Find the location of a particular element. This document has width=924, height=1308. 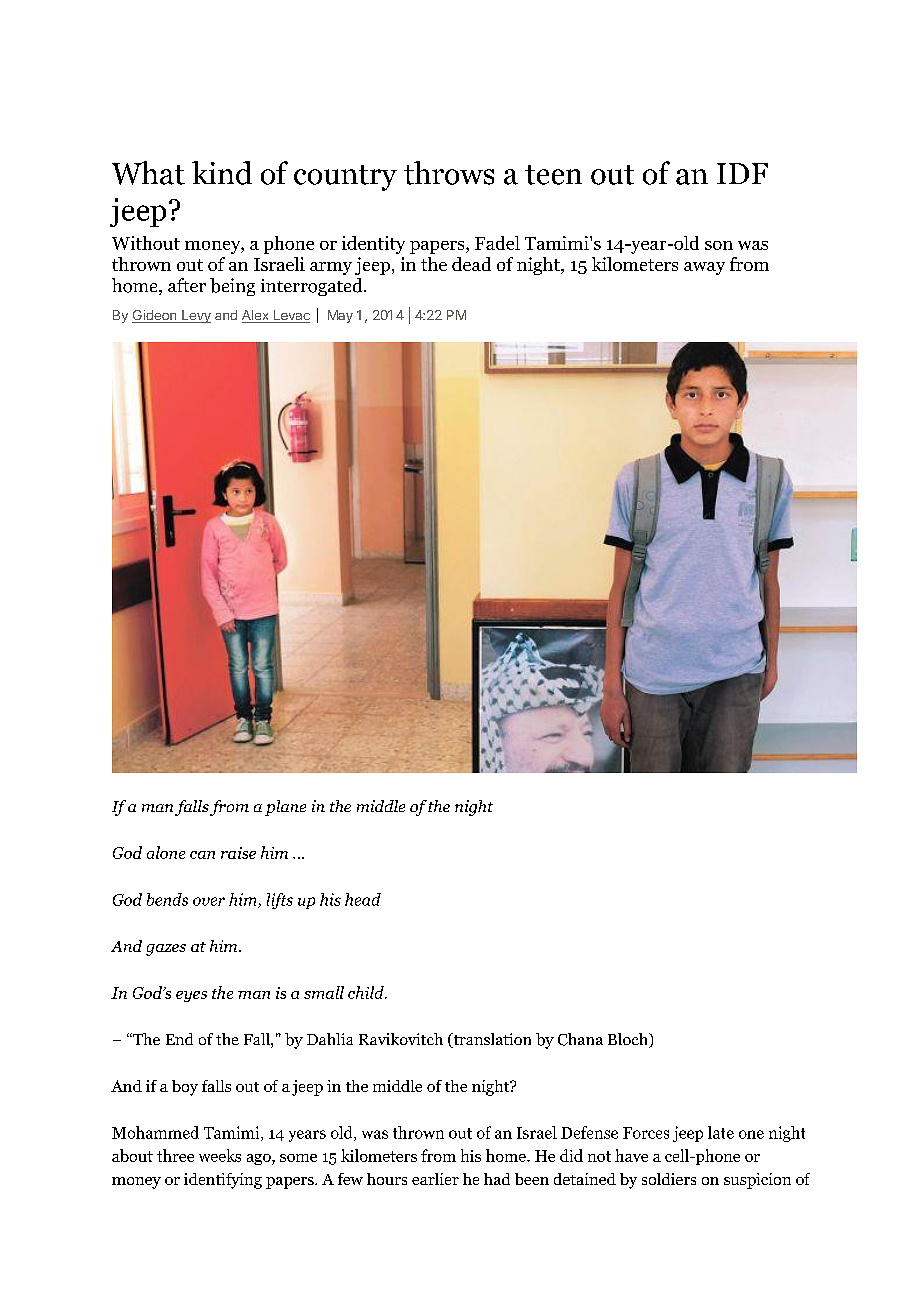

throws is located at coordinates (449, 173).
